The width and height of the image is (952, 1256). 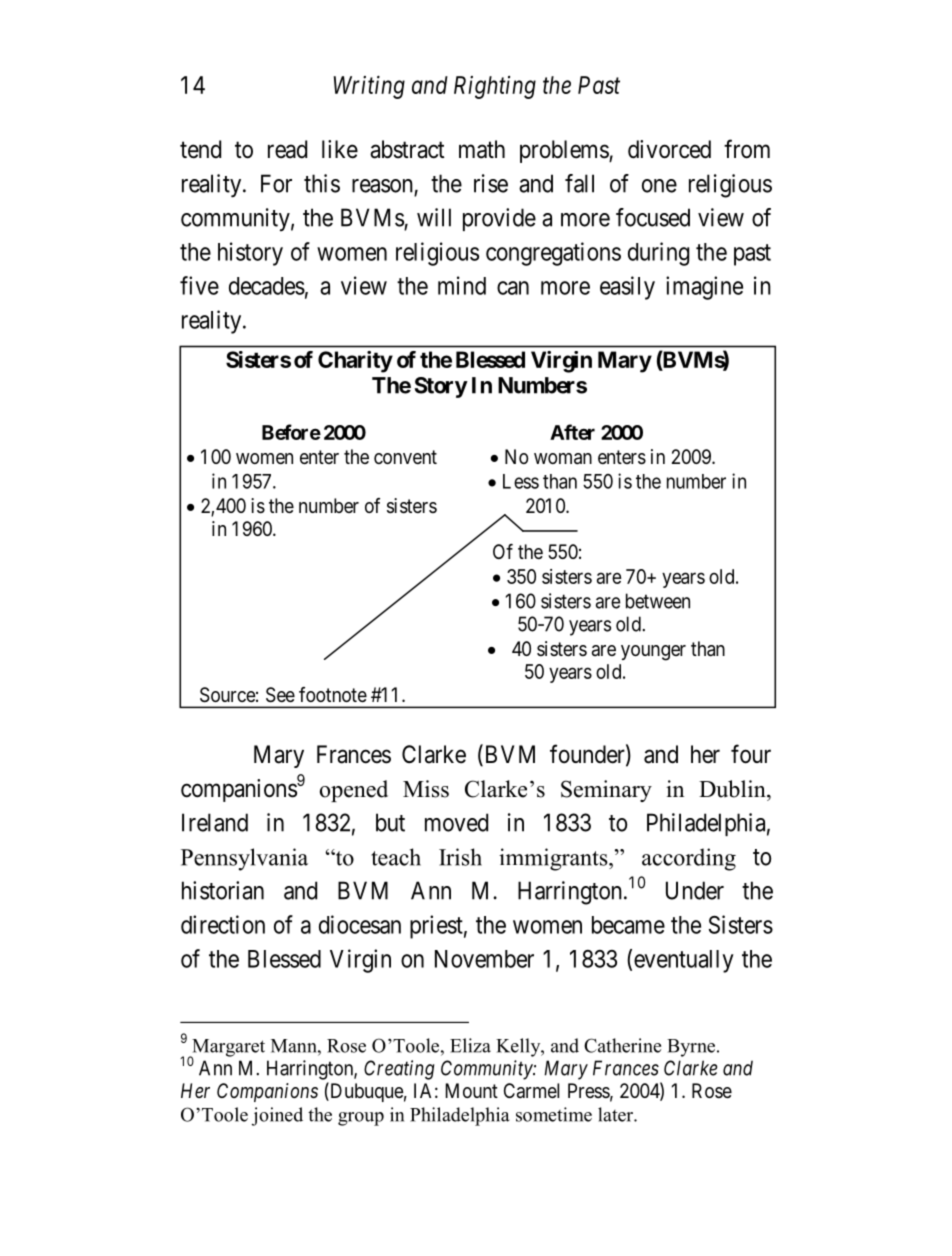 I want to click on After, so click(x=572, y=432).
